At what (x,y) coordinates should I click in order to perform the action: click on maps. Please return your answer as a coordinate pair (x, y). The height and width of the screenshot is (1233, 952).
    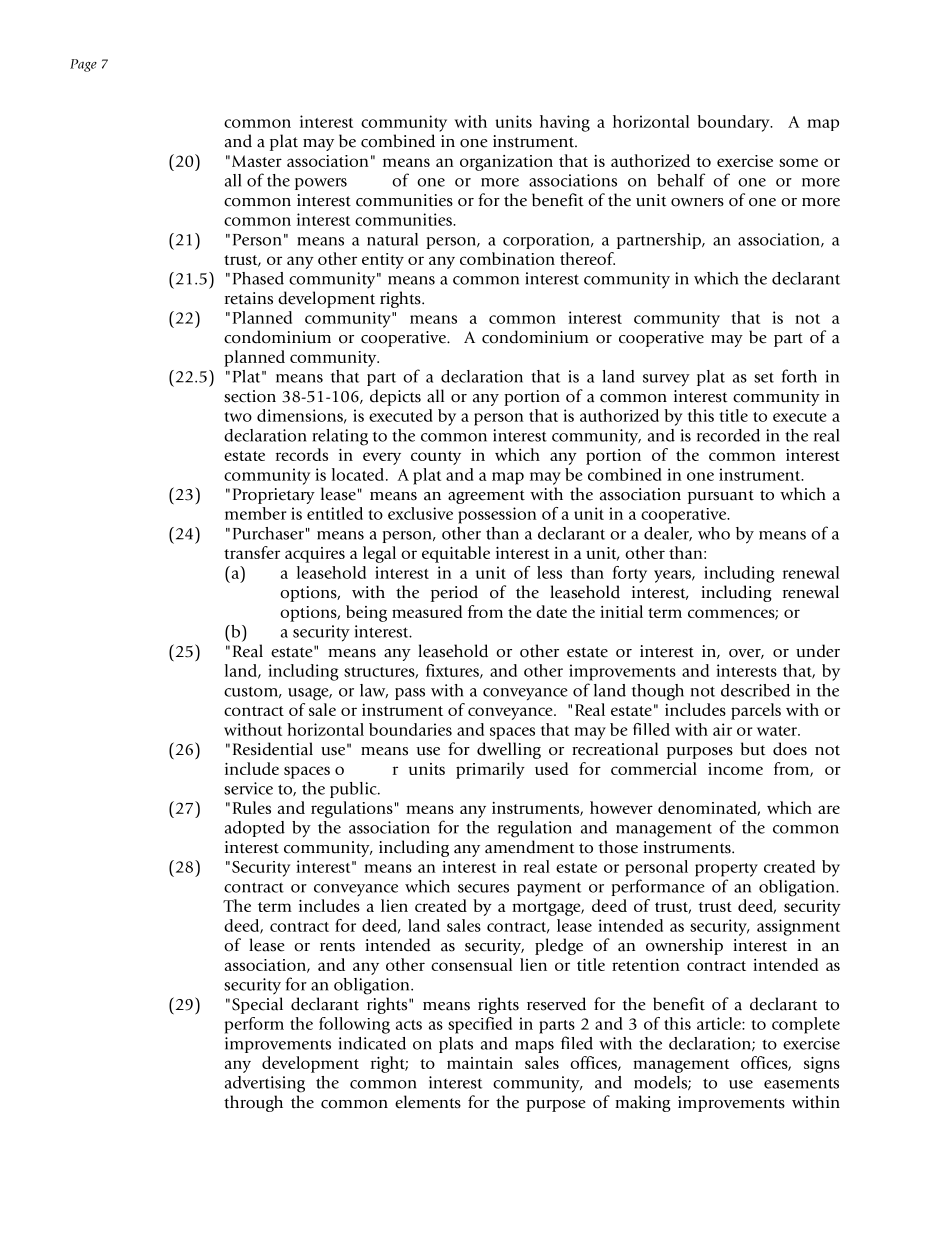
    Looking at the image, I should click on (534, 1047).
